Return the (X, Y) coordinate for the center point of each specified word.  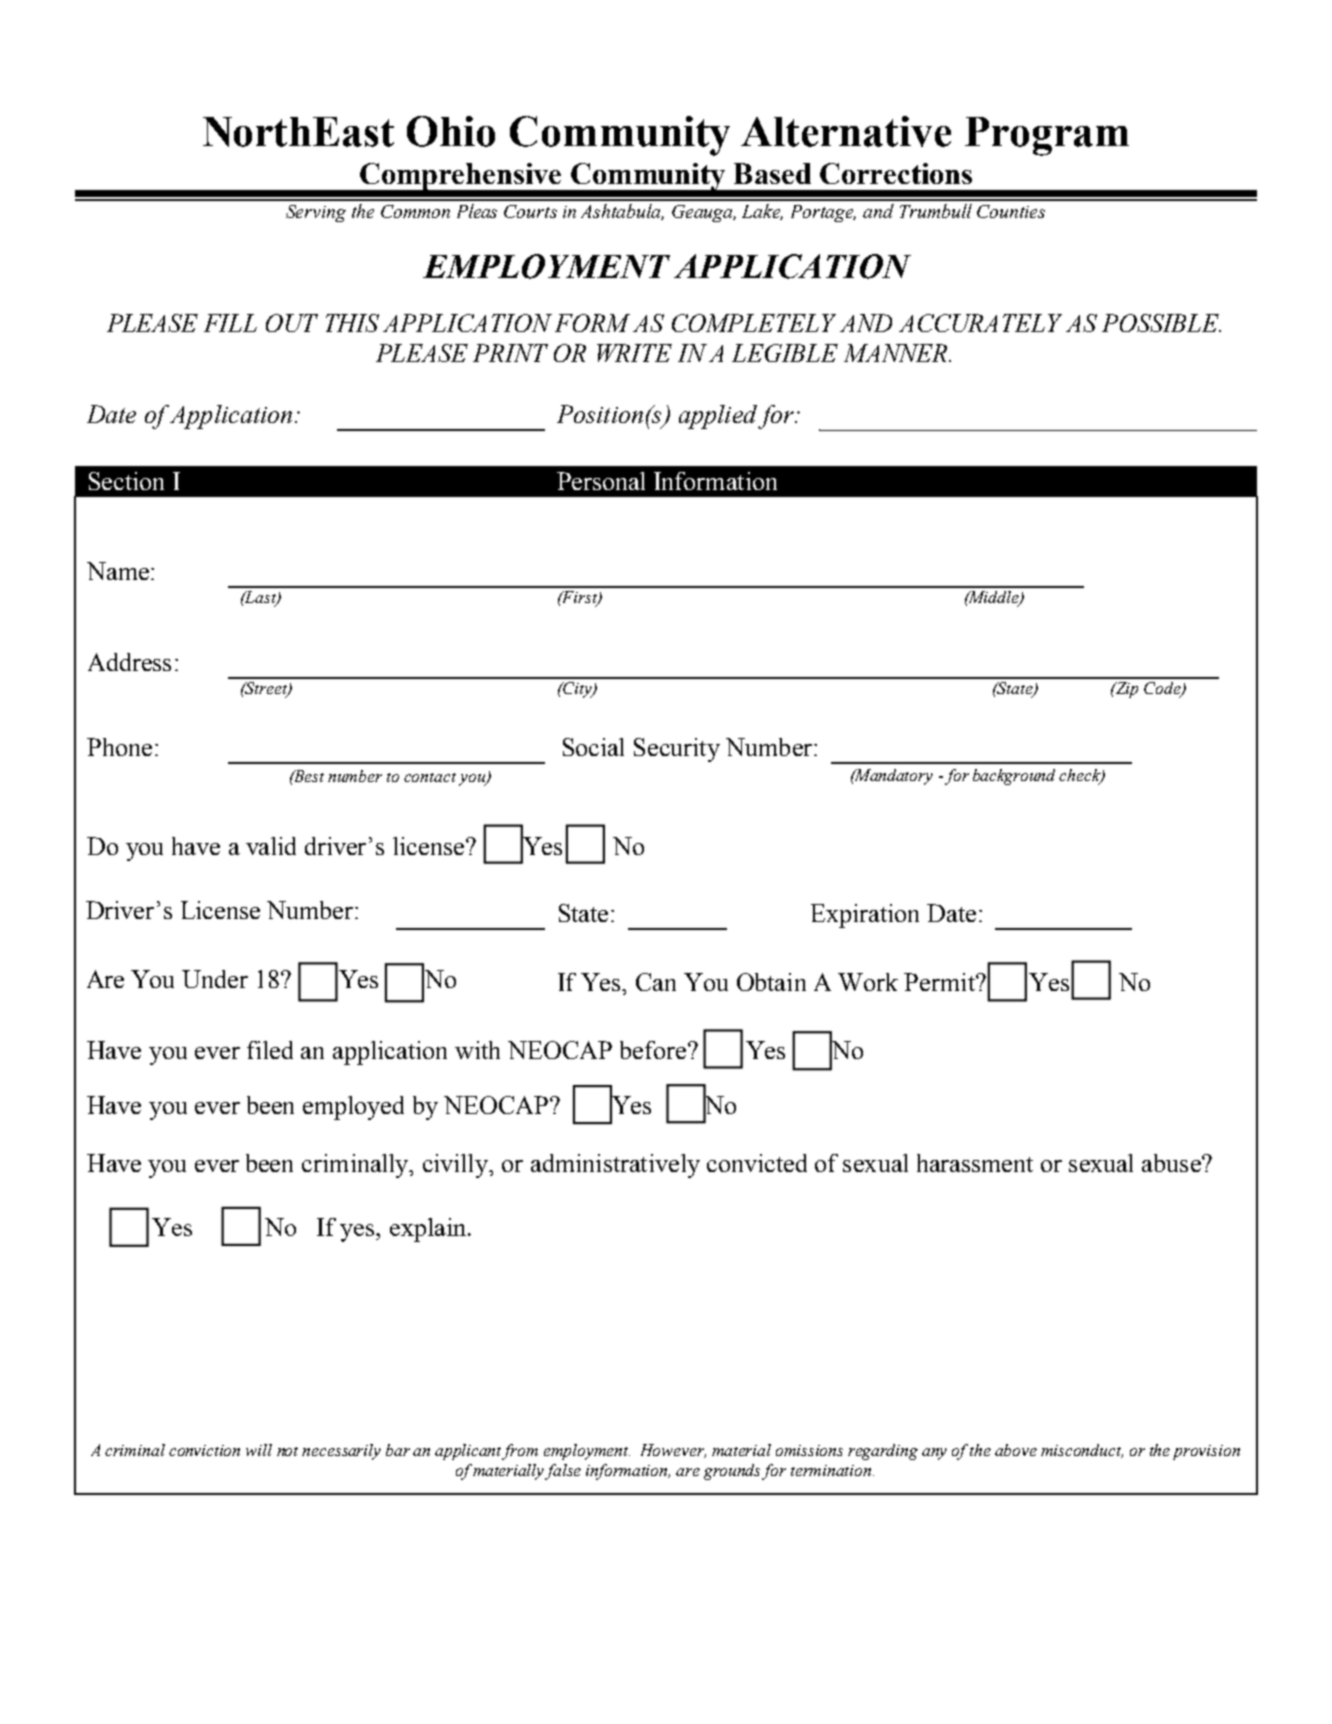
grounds (733, 1472)
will (259, 1450)
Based (772, 173)
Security (677, 750)
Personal (601, 481)
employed (353, 1108)
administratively (615, 1166)
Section (126, 481)
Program (1047, 136)
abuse (1172, 1163)
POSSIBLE (1161, 323)
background (1014, 777)
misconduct (1082, 1451)
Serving (316, 213)
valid (271, 846)
